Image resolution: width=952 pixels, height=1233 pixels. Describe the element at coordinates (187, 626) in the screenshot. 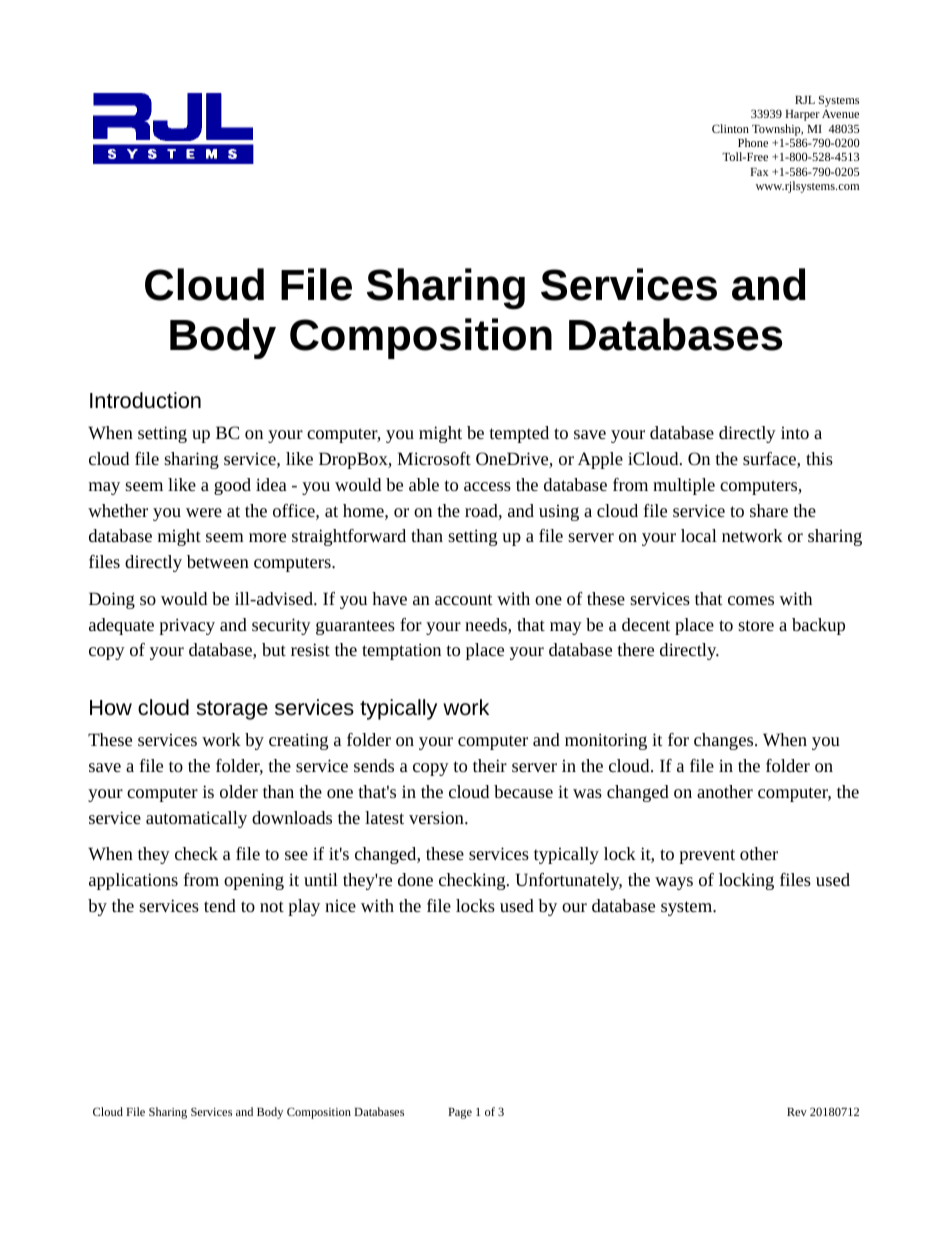

I see `privacy` at that location.
